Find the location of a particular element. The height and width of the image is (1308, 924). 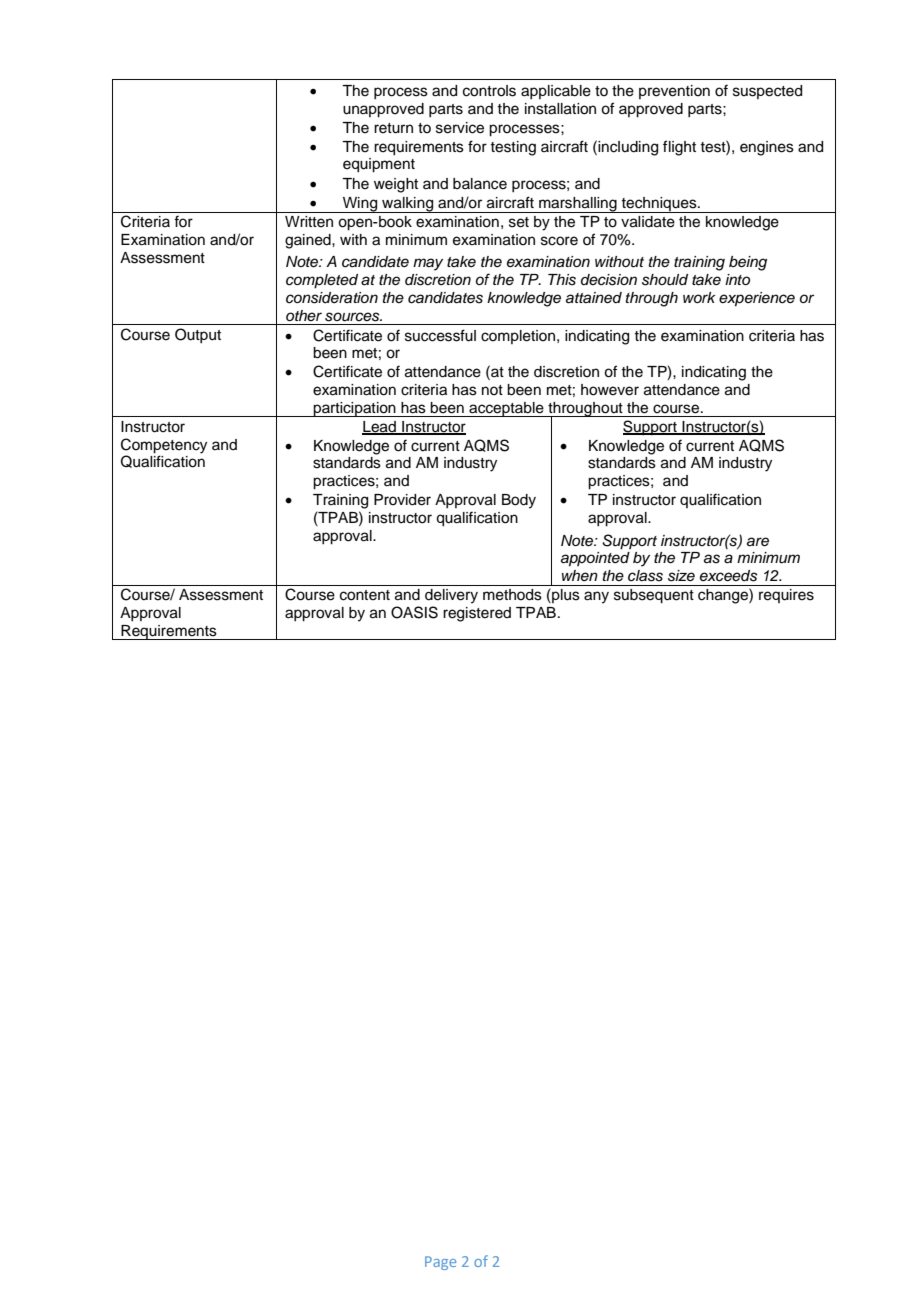

content is located at coordinates (365, 595).
